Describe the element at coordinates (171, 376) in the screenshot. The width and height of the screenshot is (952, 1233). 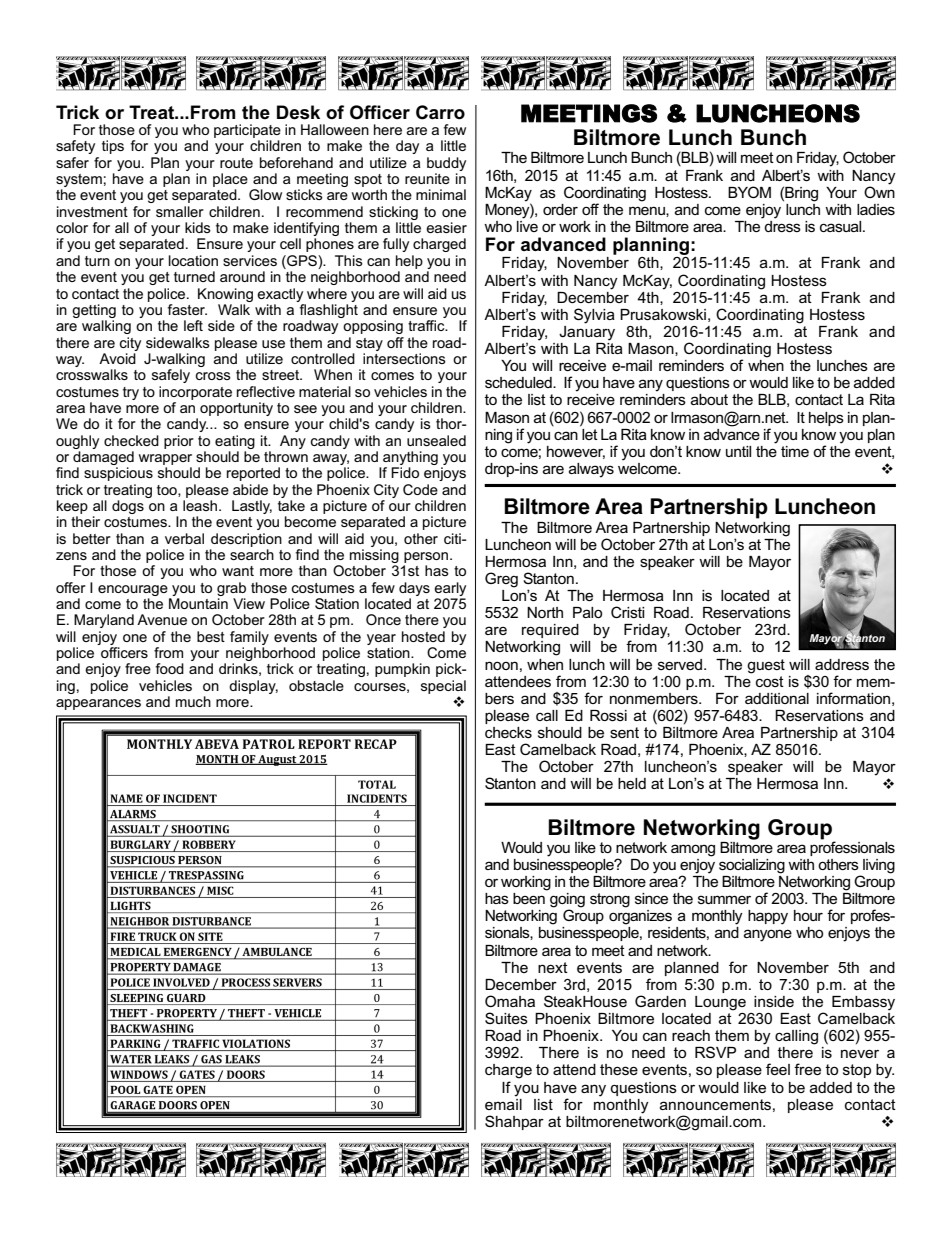
I see `safely` at that location.
